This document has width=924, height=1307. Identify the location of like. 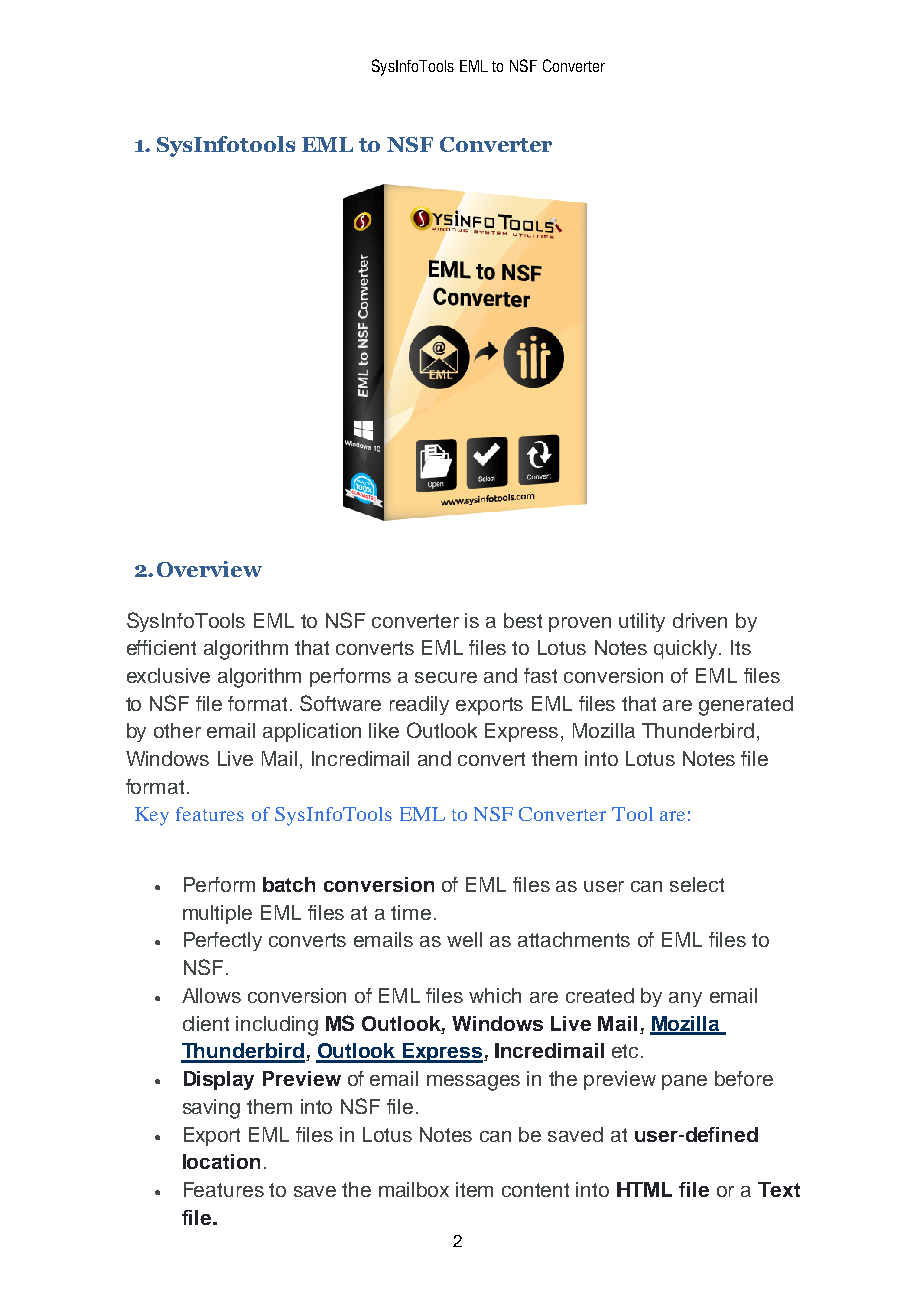
(384, 730).
